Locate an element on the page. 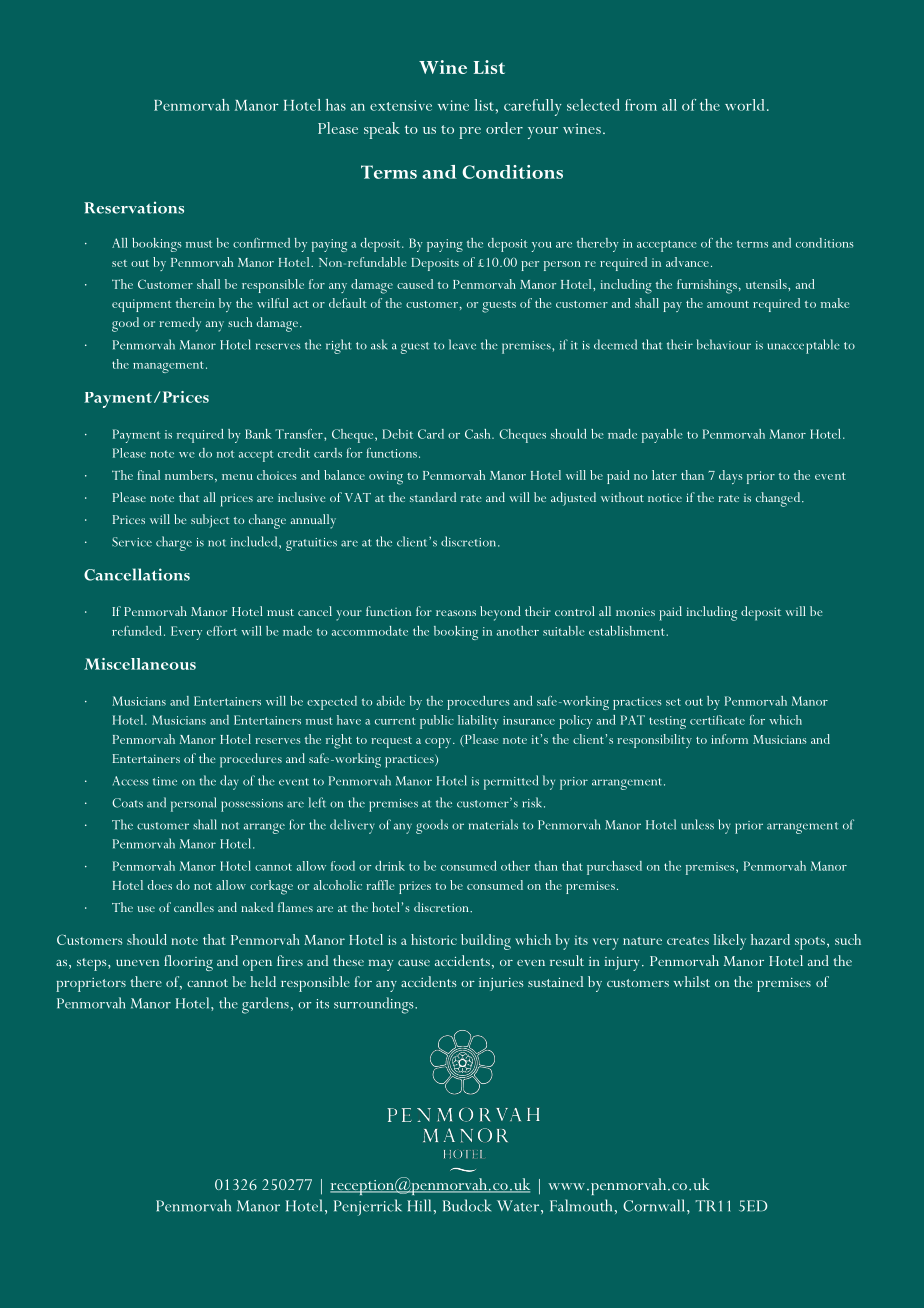 The width and height of the document is (924, 1308). world is located at coordinates (745, 105).
